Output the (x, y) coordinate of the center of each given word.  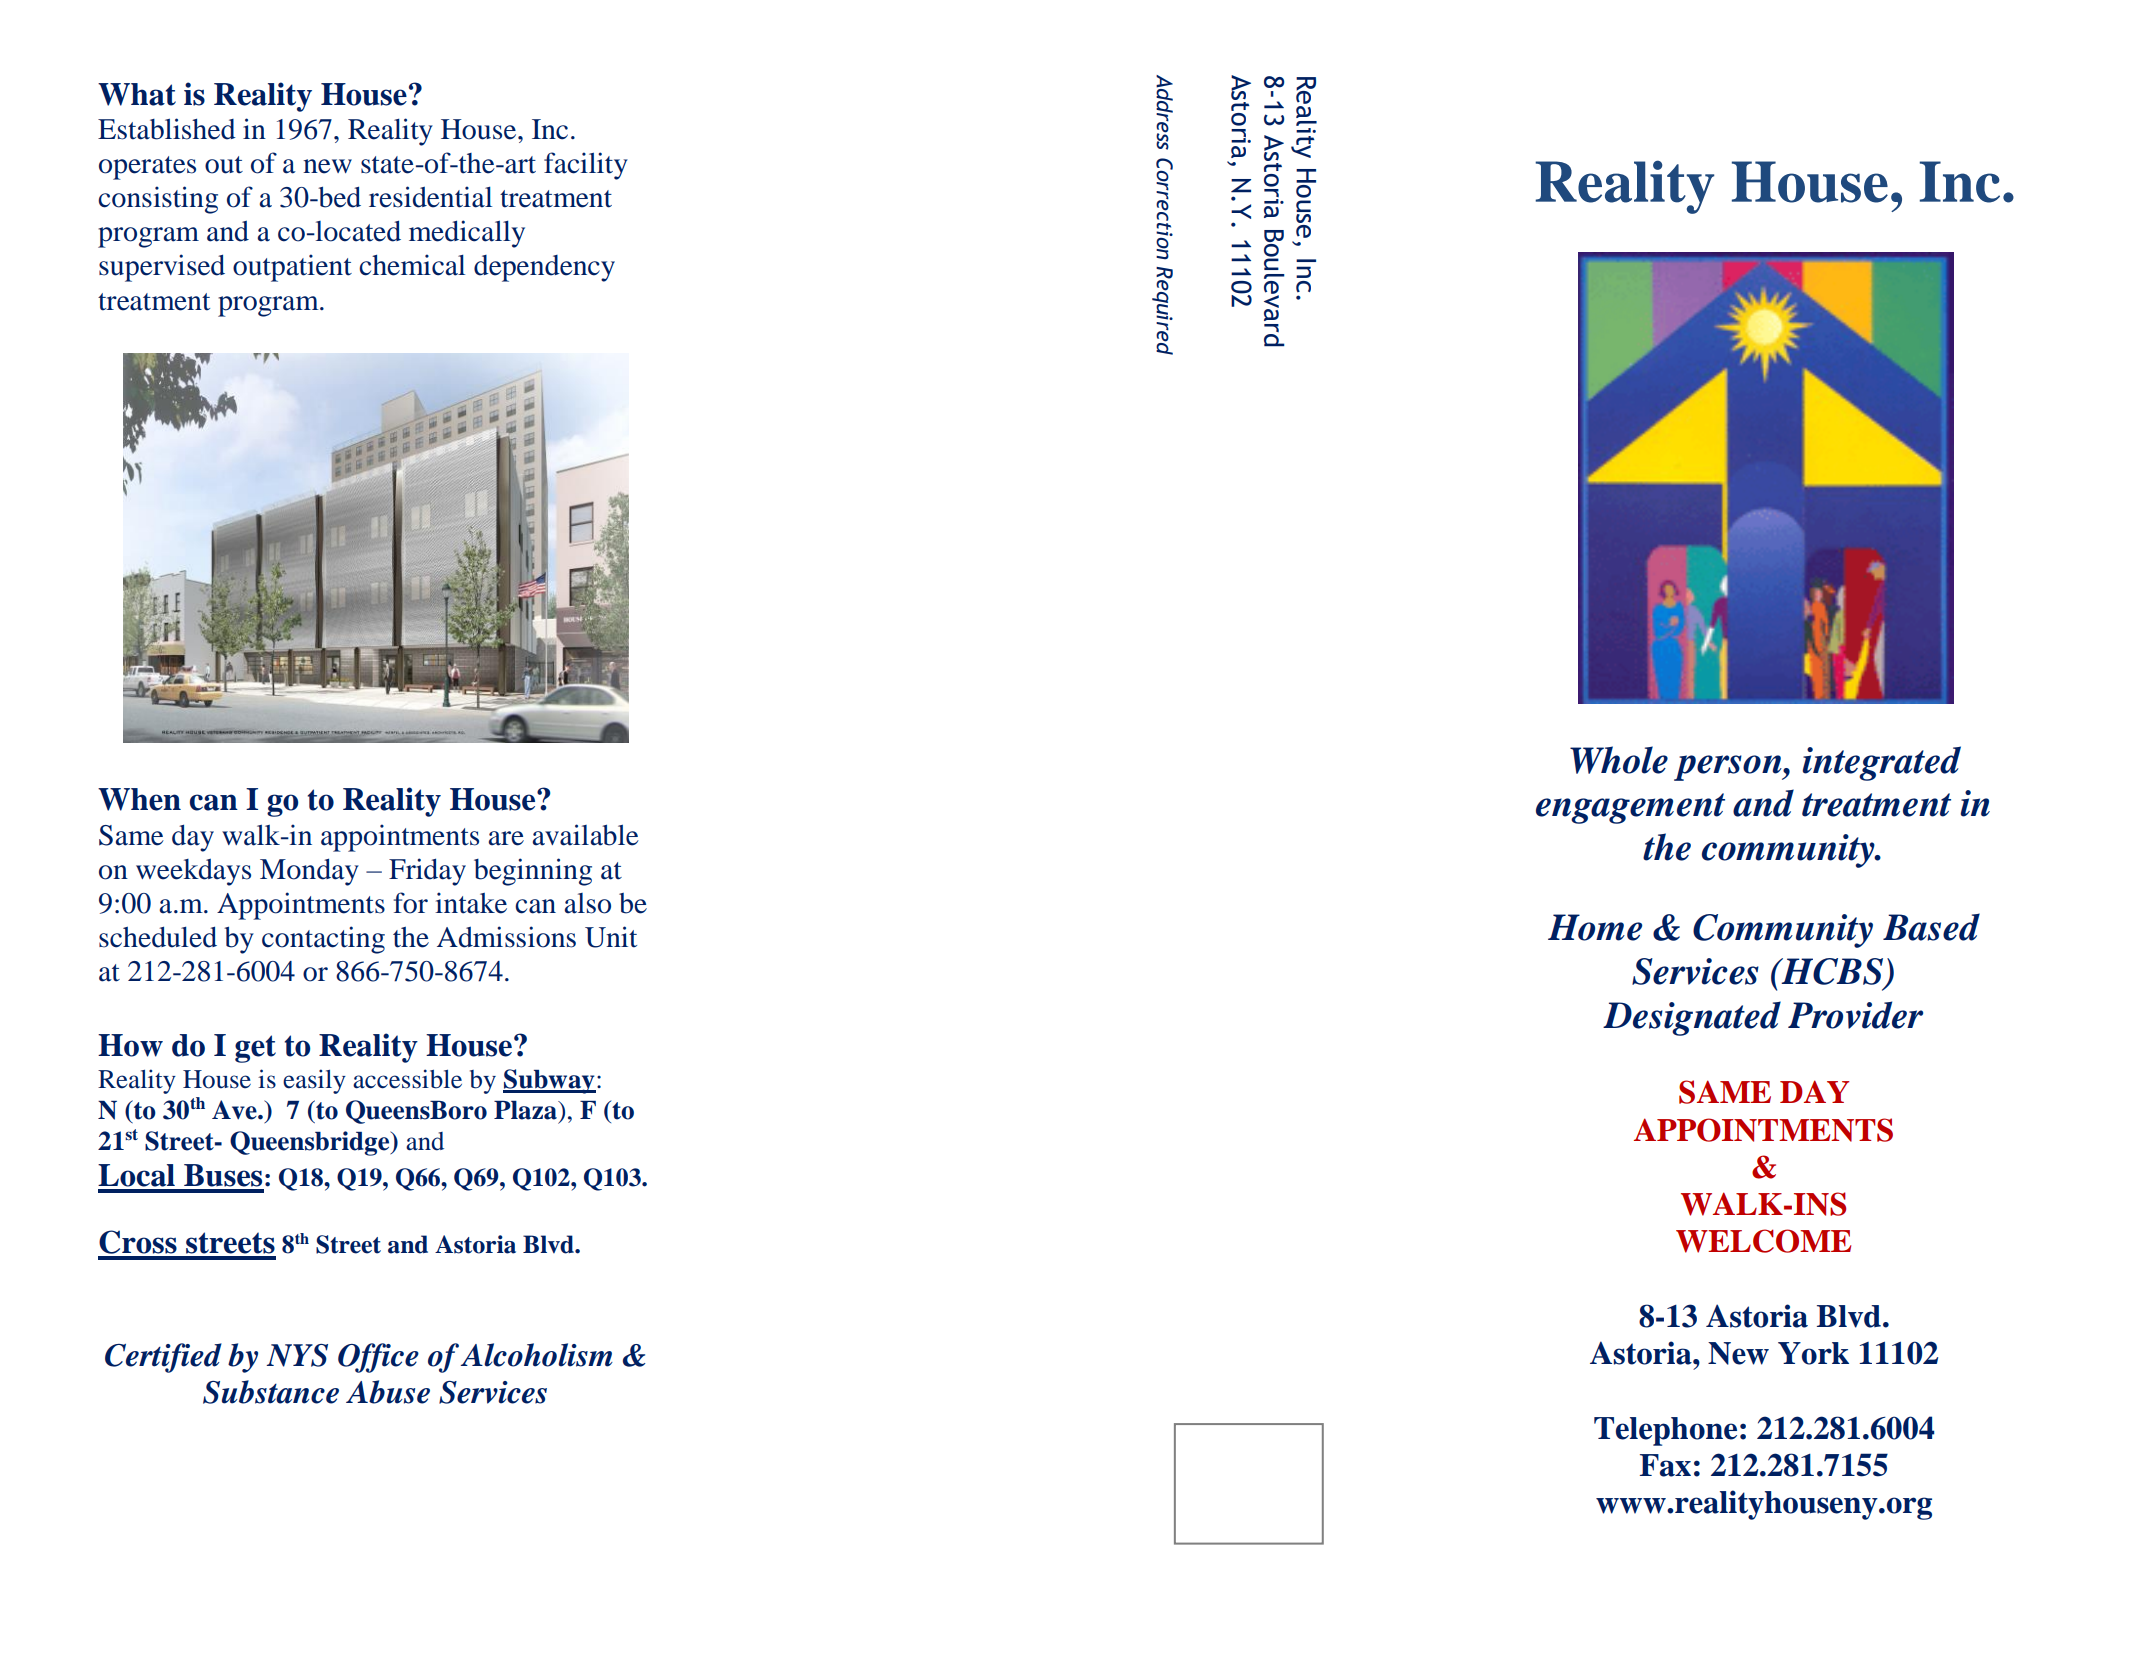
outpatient (292, 268)
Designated (1692, 1018)
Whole (1619, 760)
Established (167, 129)
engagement (1630, 808)
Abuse (388, 1392)
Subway (549, 1081)
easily (314, 1081)
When (139, 799)
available (585, 835)
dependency (544, 268)
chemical (412, 265)
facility (586, 166)
